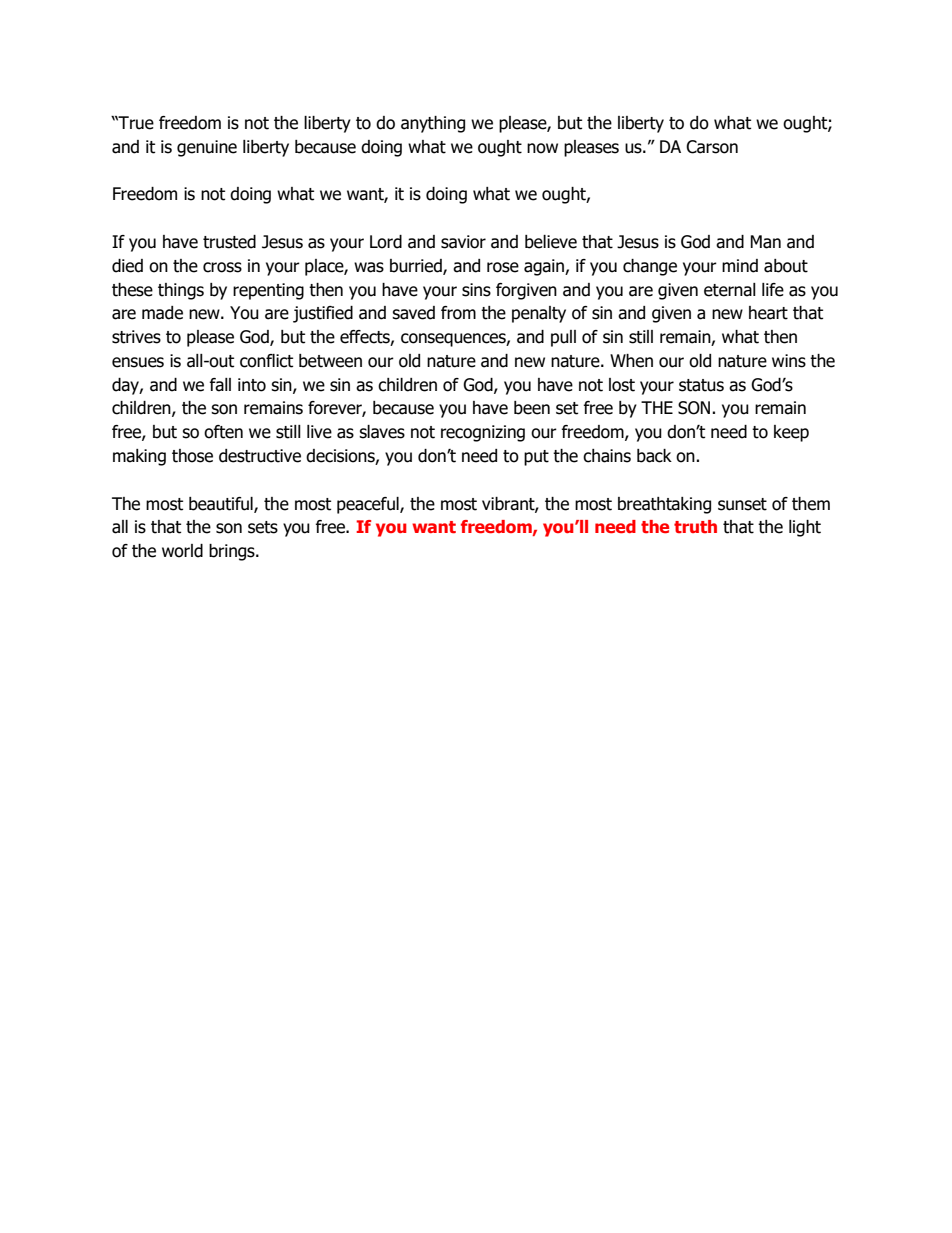 The image size is (952, 1233). Describe the element at coordinates (712, 147) in the image. I see `Carson` at that location.
